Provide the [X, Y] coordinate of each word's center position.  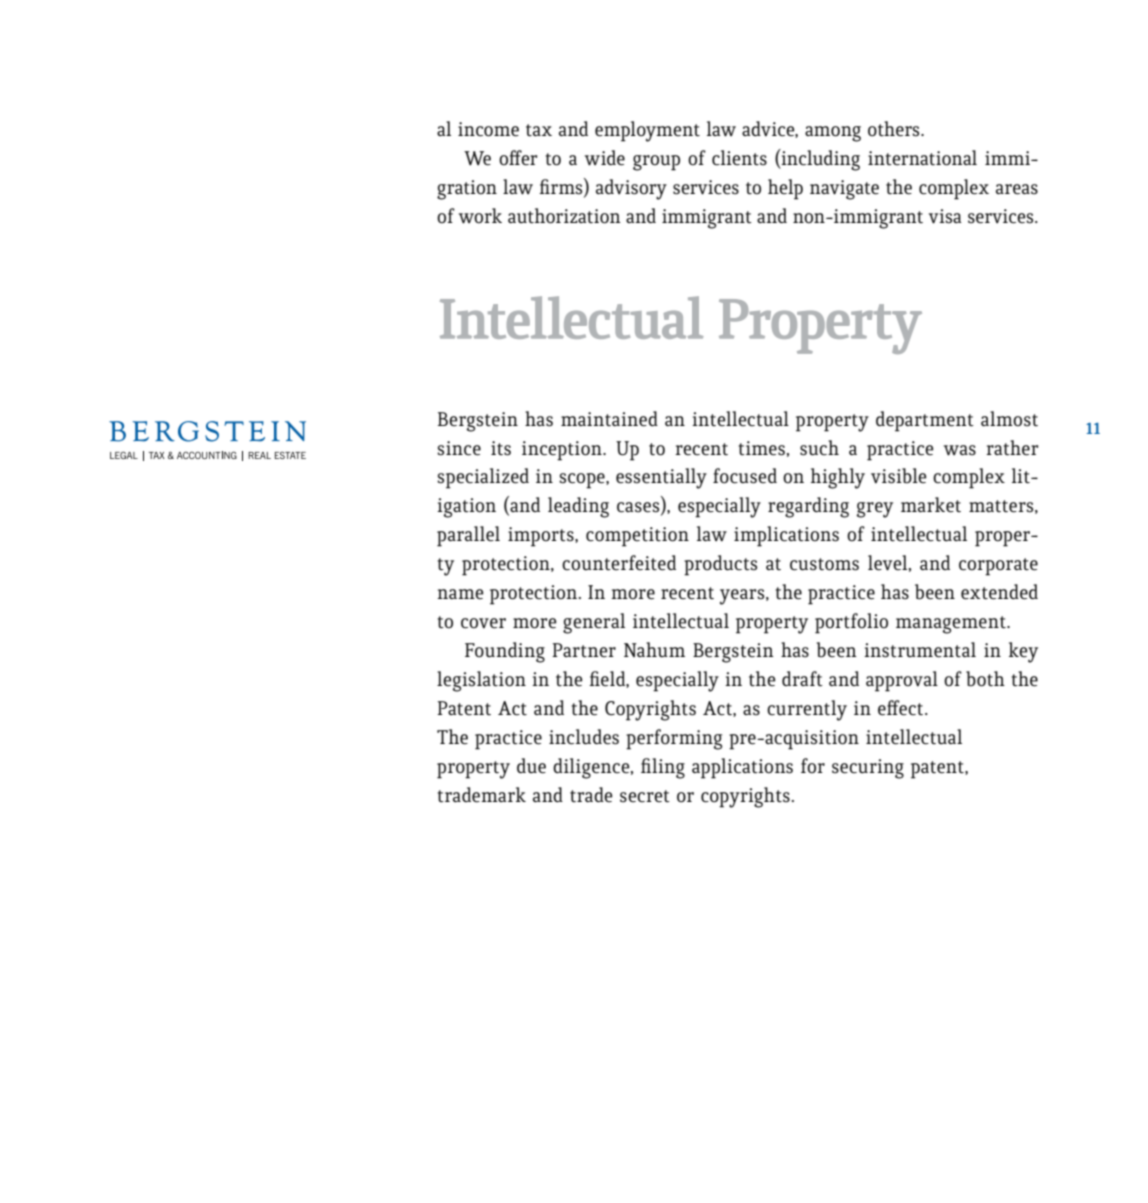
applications [742, 768]
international [922, 158]
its [501, 448]
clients [739, 158]
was [960, 450]
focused [745, 476]
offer [518, 158]
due [531, 766]
